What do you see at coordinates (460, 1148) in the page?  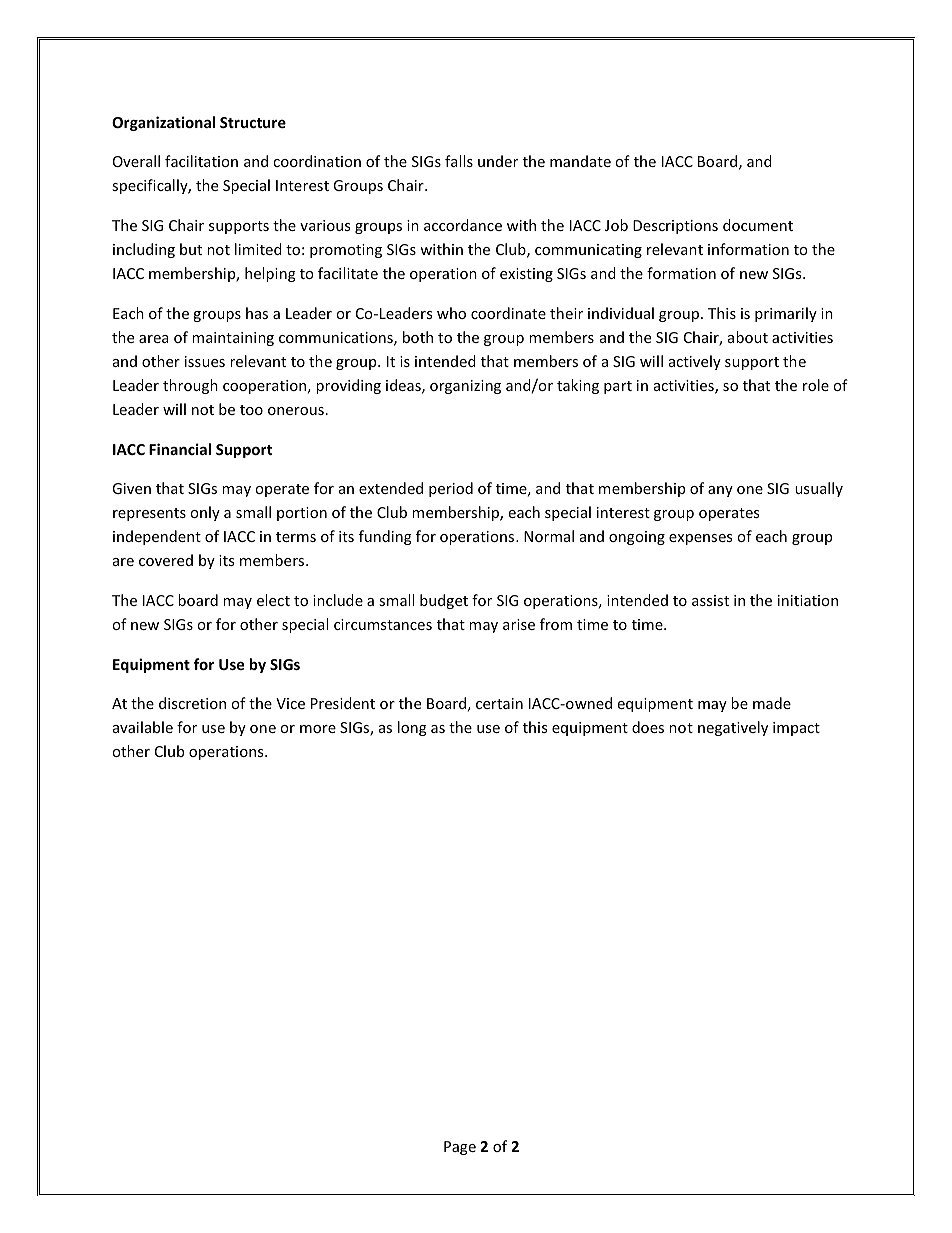 I see `Page` at bounding box center [460, 1148].
